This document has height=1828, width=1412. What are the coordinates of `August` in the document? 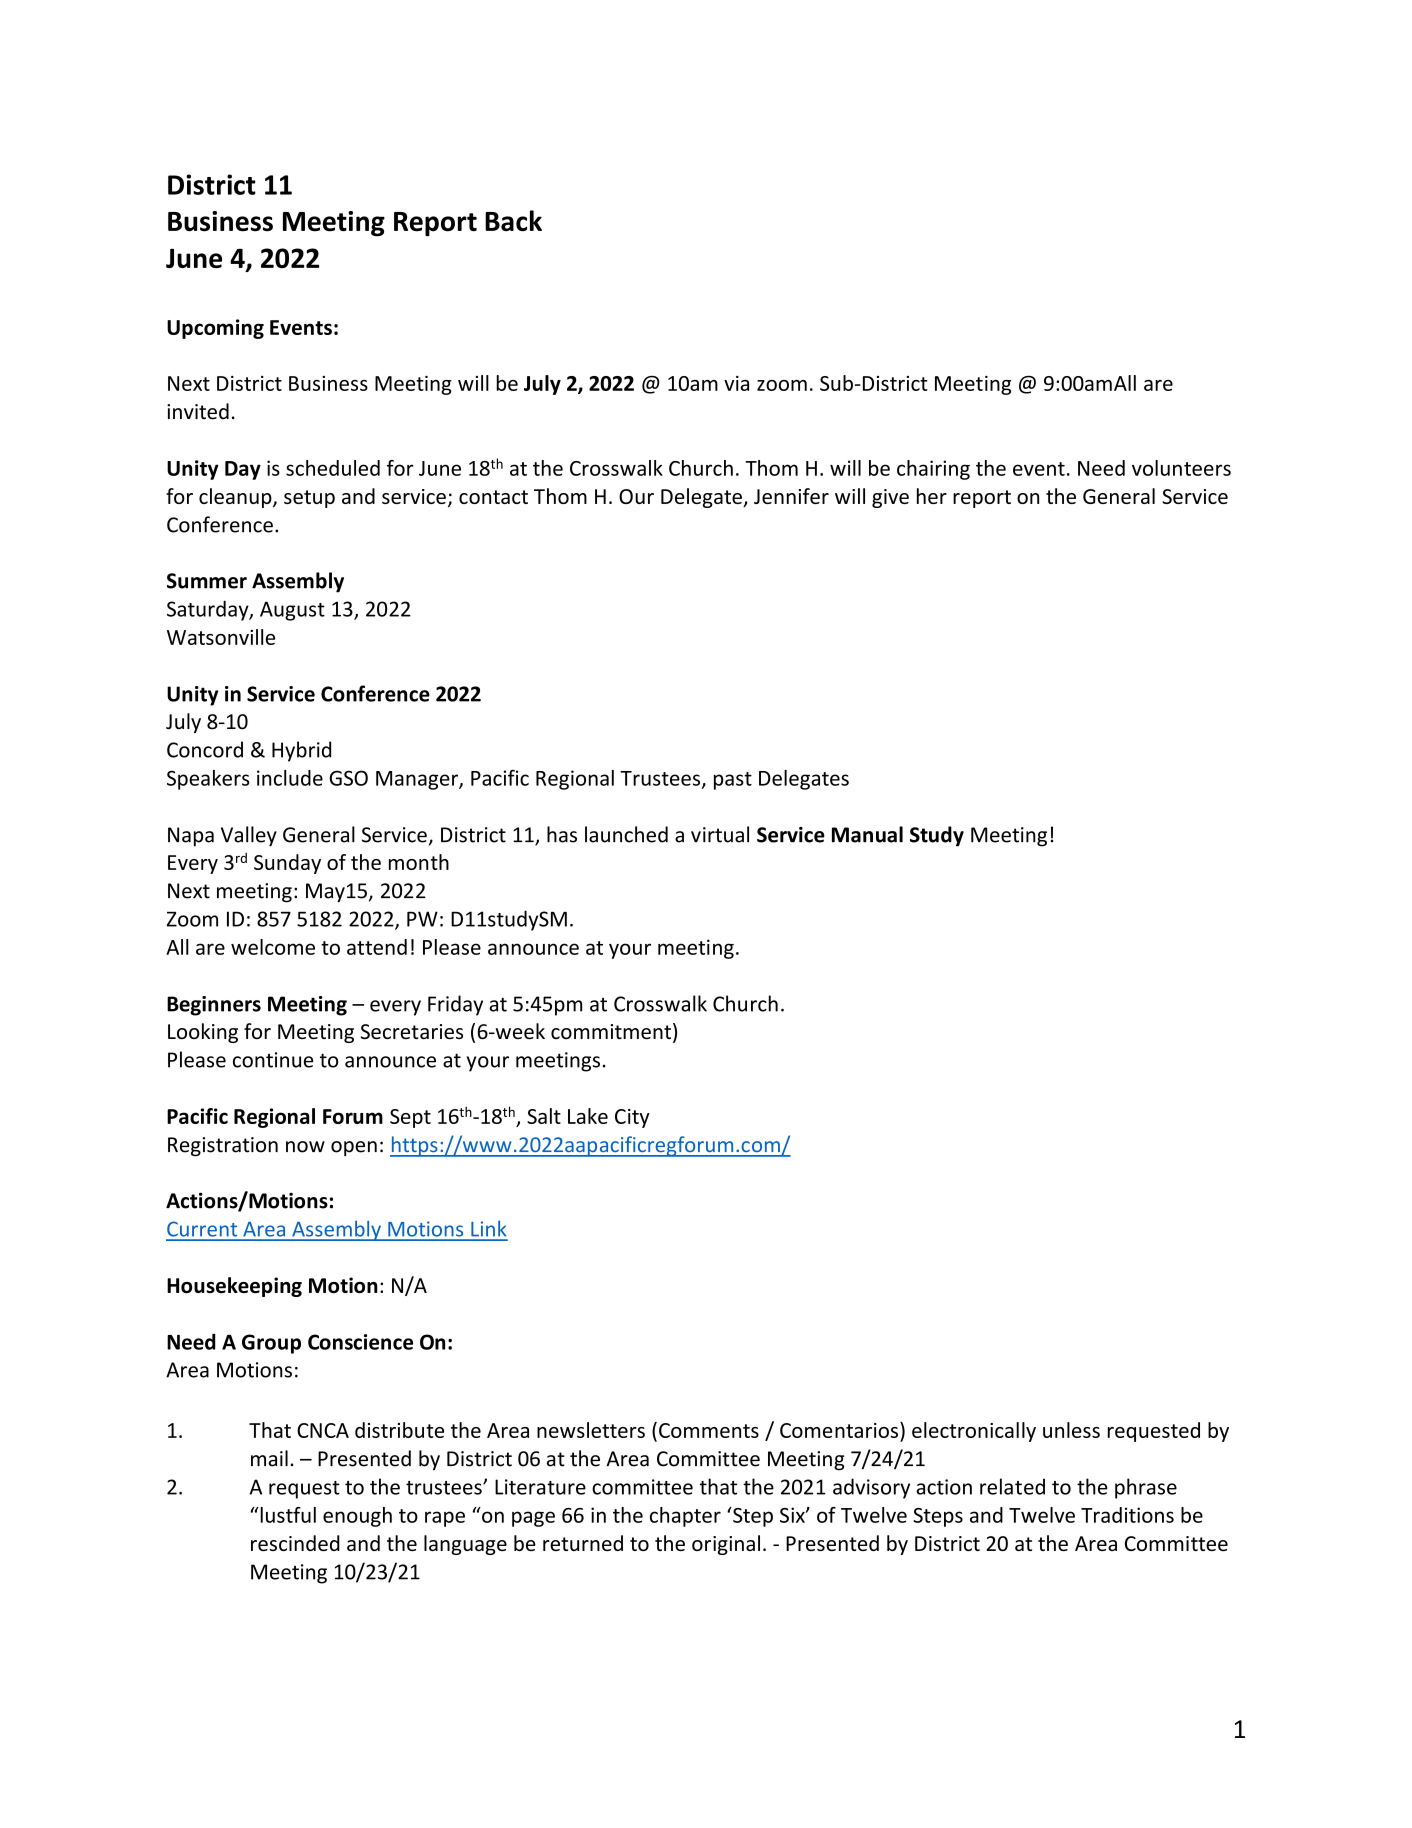 It's located at (292, 611).
